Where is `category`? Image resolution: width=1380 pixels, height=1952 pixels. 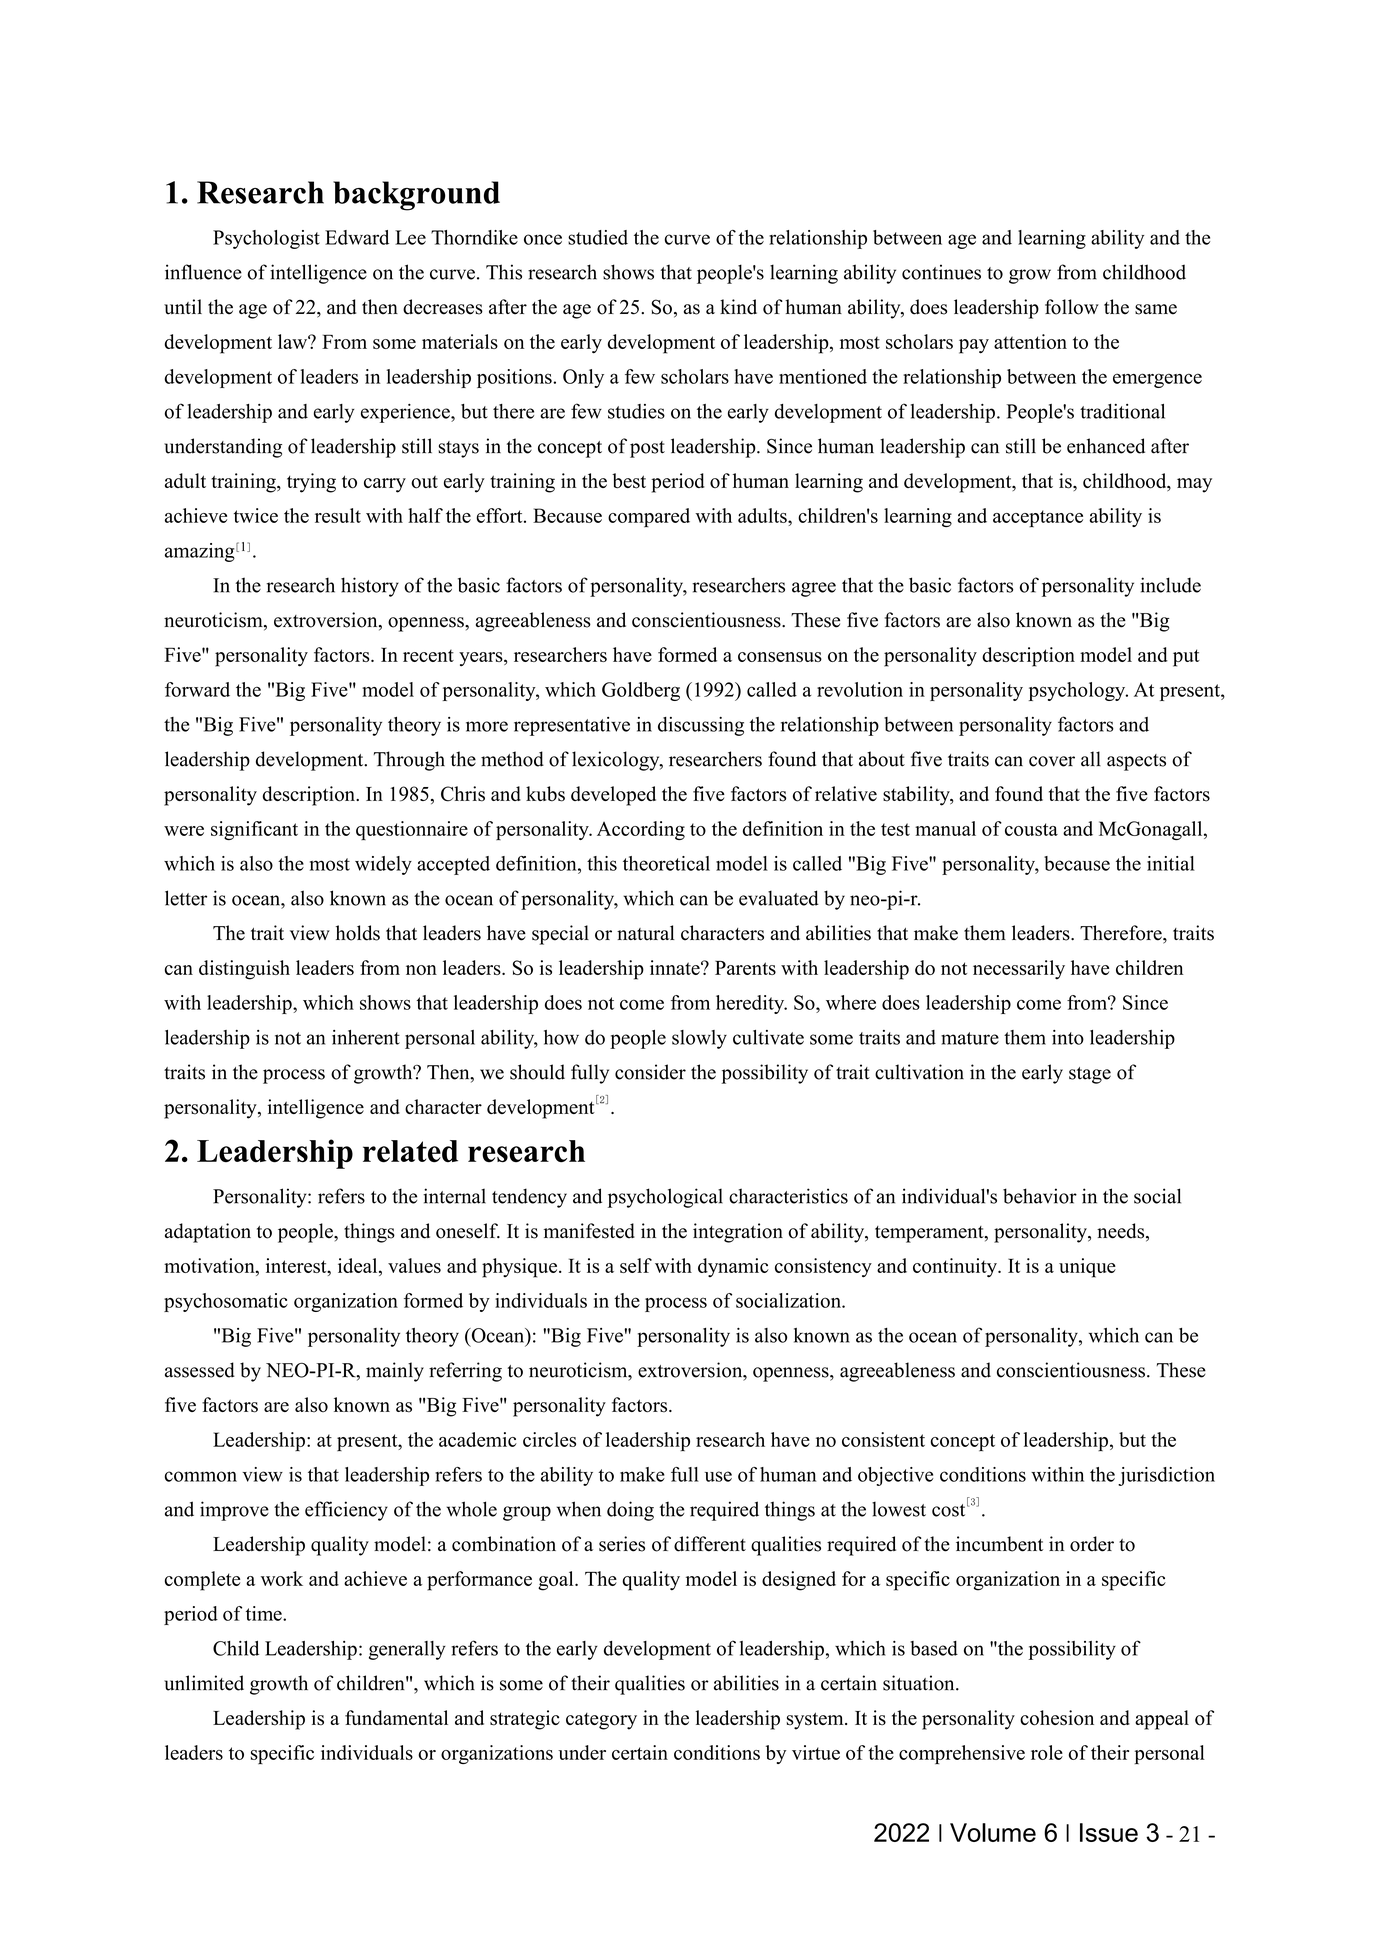 category is located at coordinates (601, 1721).
